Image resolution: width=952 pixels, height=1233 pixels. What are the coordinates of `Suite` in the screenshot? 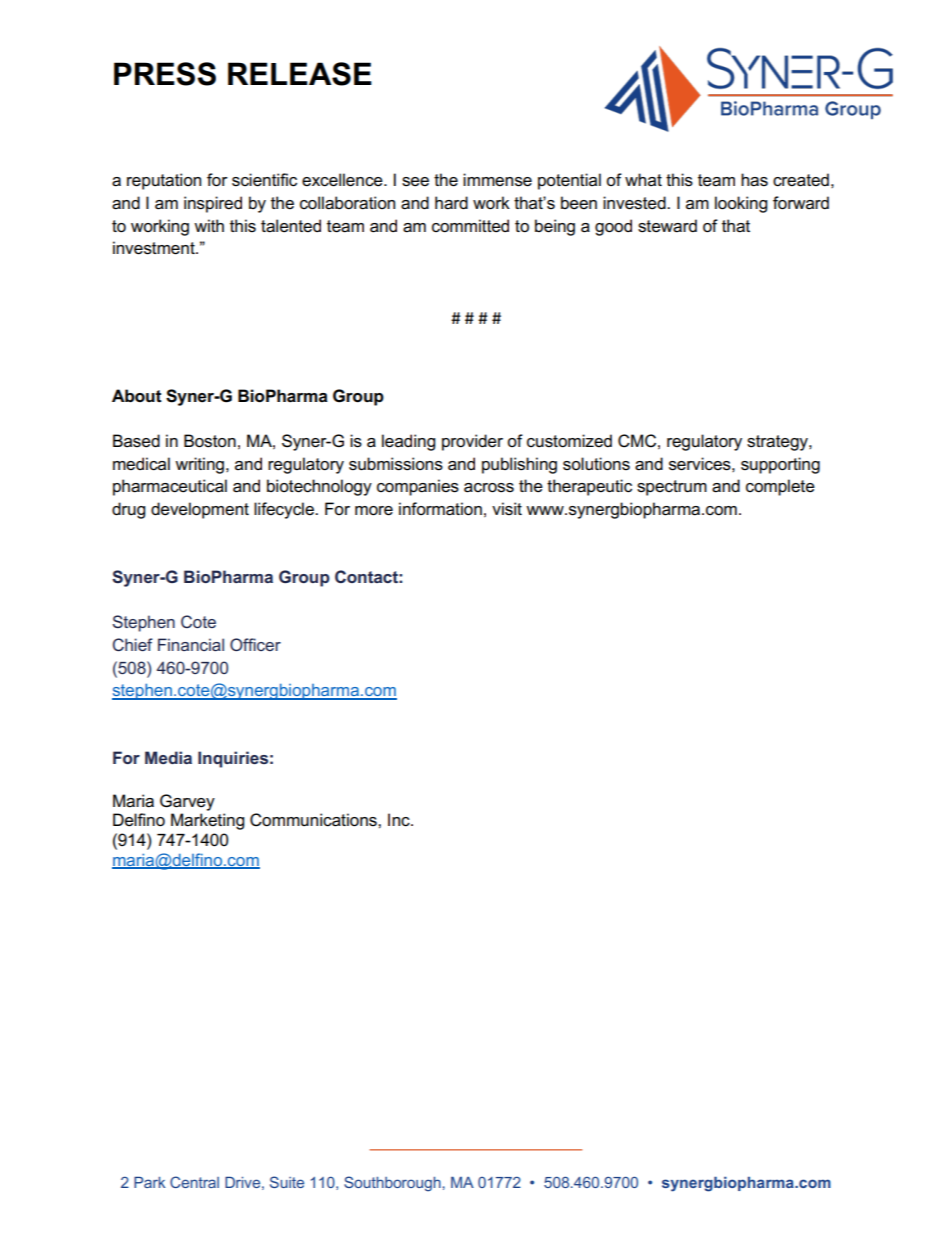 It's located at (287, 1182).
